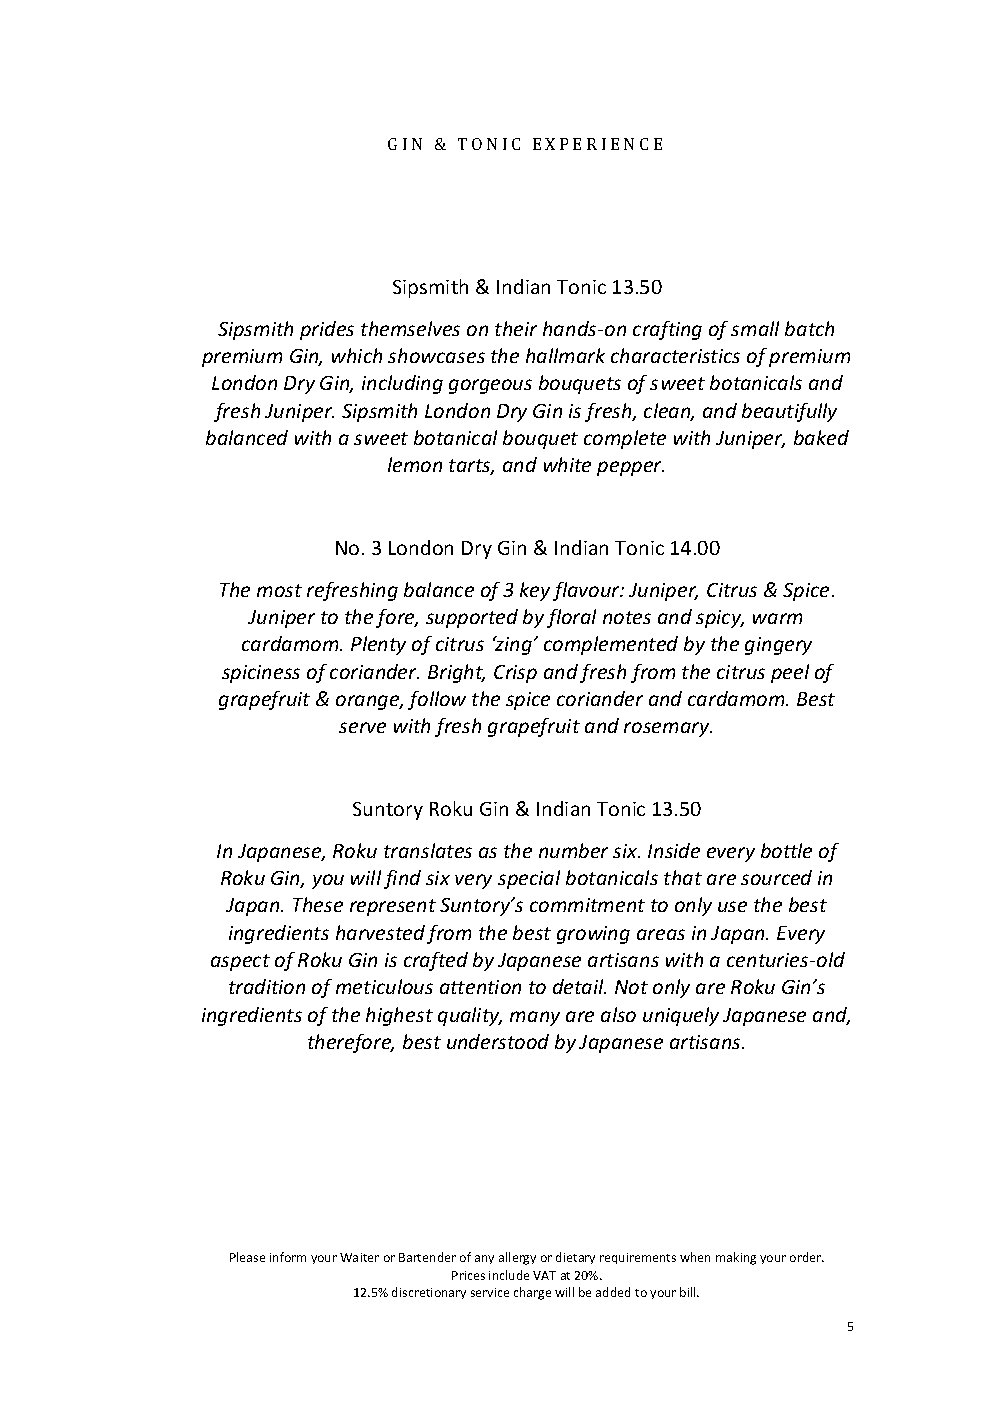 This screenshot has height=1402, width=988. What do you see at coordinates (517, 1258) in the screenshot?
I see `allergy` at bounding box center [517, 1258].
